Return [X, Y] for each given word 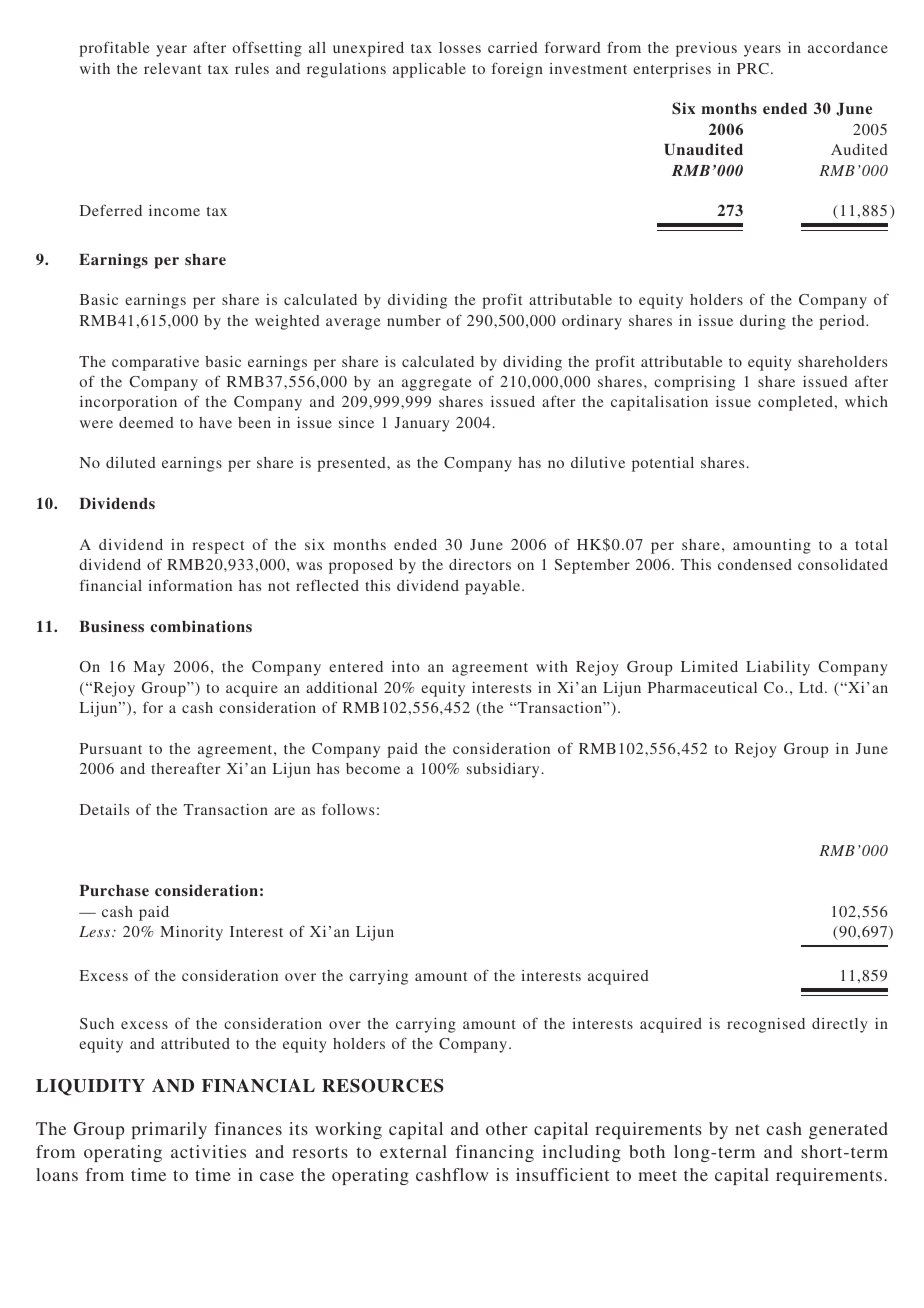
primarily [169, 1130]
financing [495, 1153]
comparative [155, 363]
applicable [429, 70]
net [747, 1129]
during [763, 322]
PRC [753, 68]
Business [111, 626]
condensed [755, 564]
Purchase [114, 890]
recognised [766, 1025]
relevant [172, 68]
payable [494, 587]
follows [348, 809]
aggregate [437, 384]
